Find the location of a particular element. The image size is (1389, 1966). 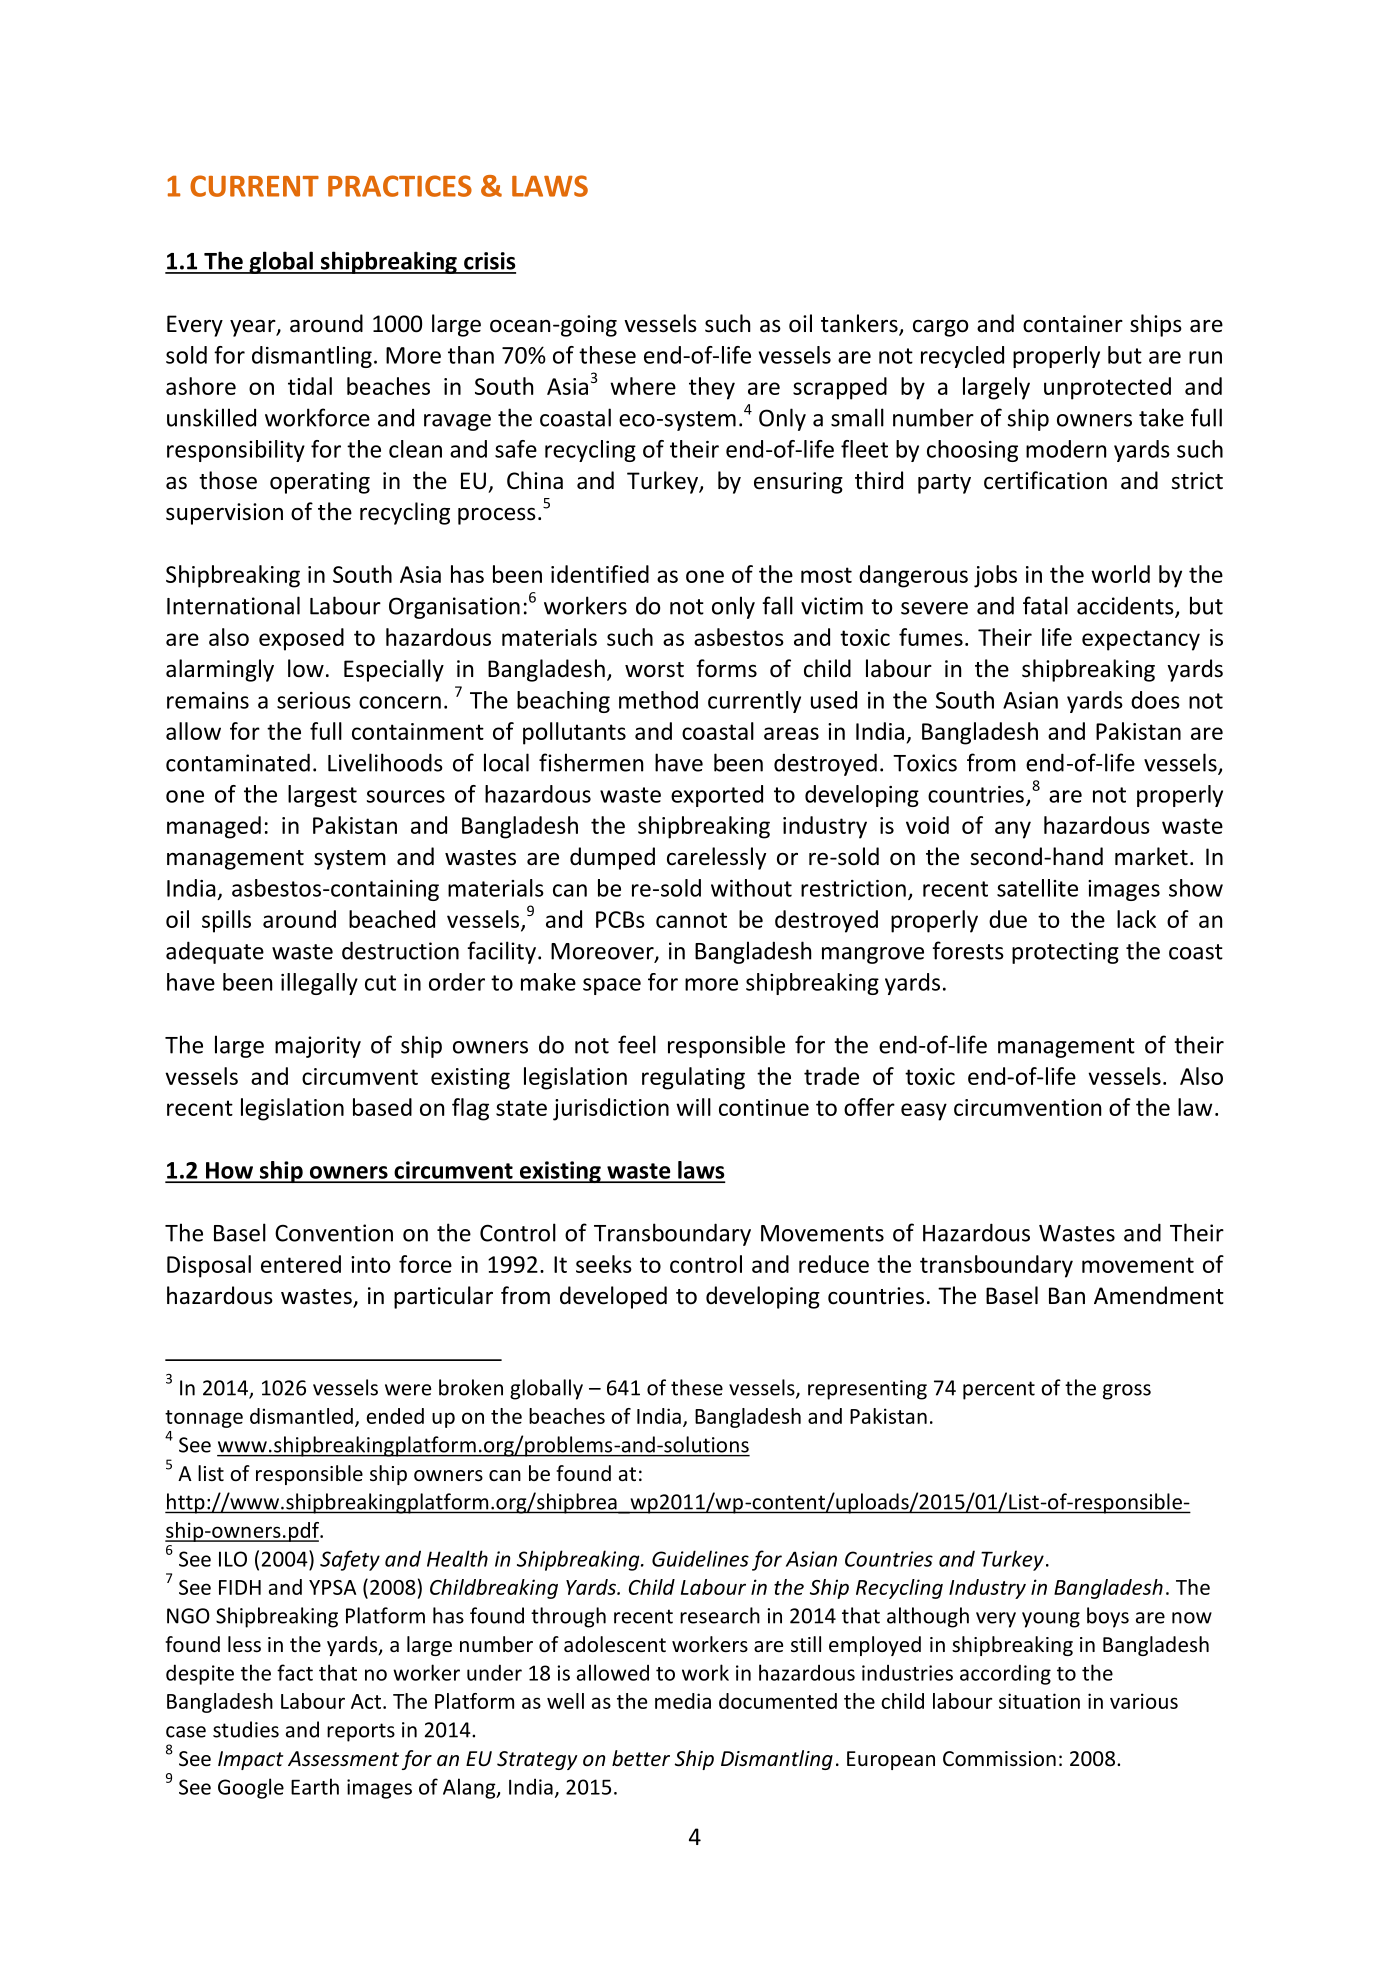

Assessment is located at coordinates (343, 1759).
